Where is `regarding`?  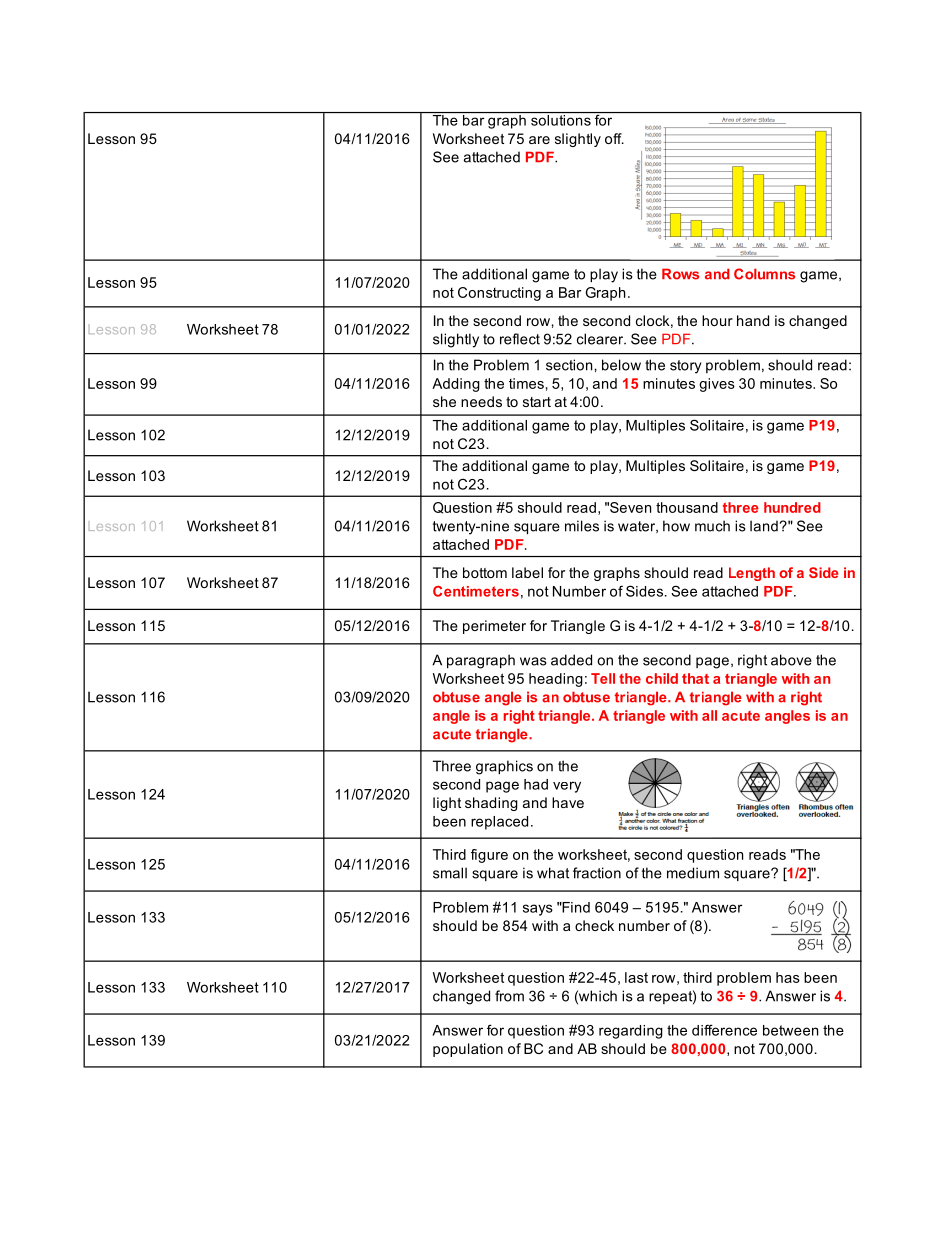 regarding is located at coordinates (631, 1032).
